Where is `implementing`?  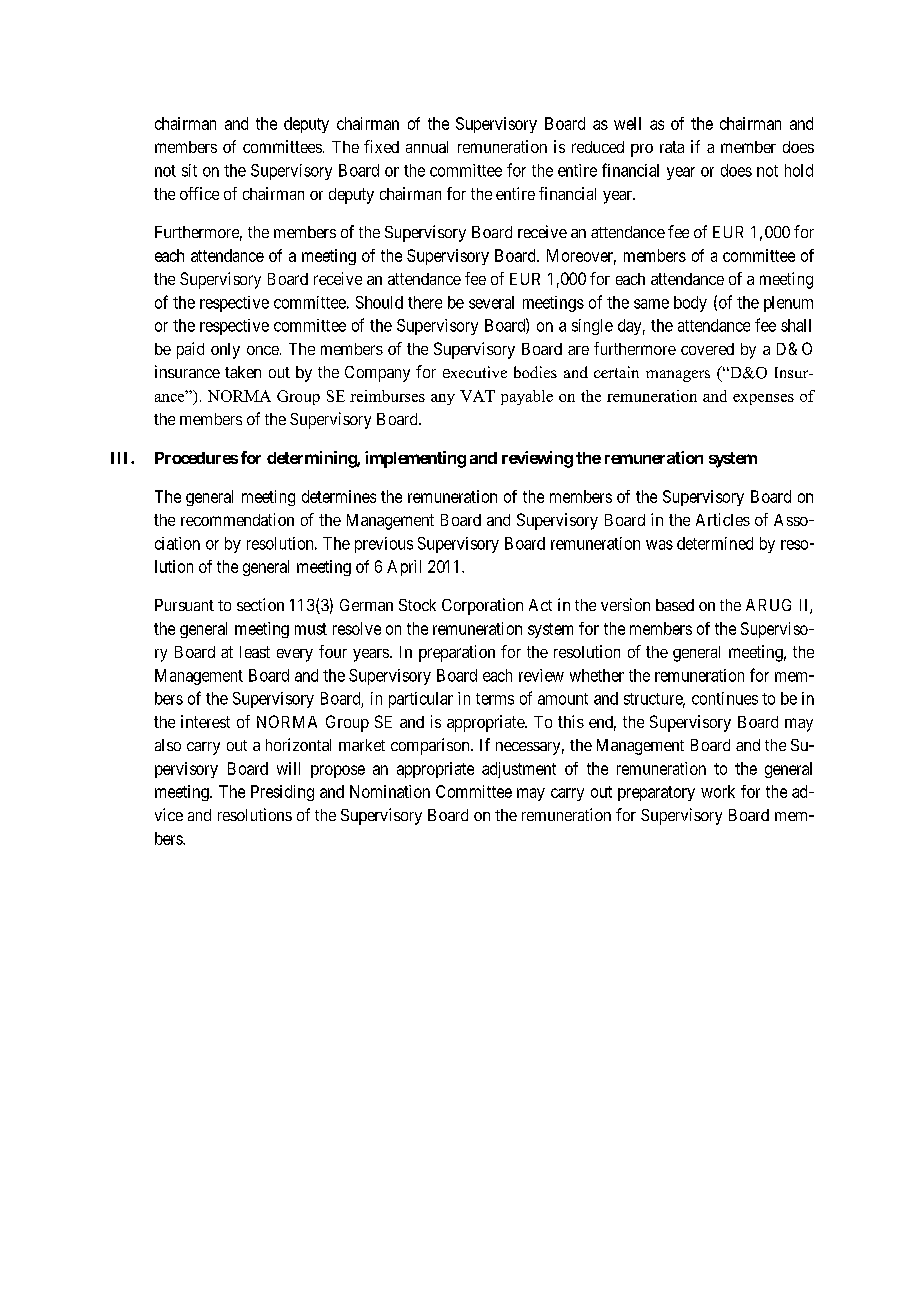 implementing is located at coordinates (415, 459).
